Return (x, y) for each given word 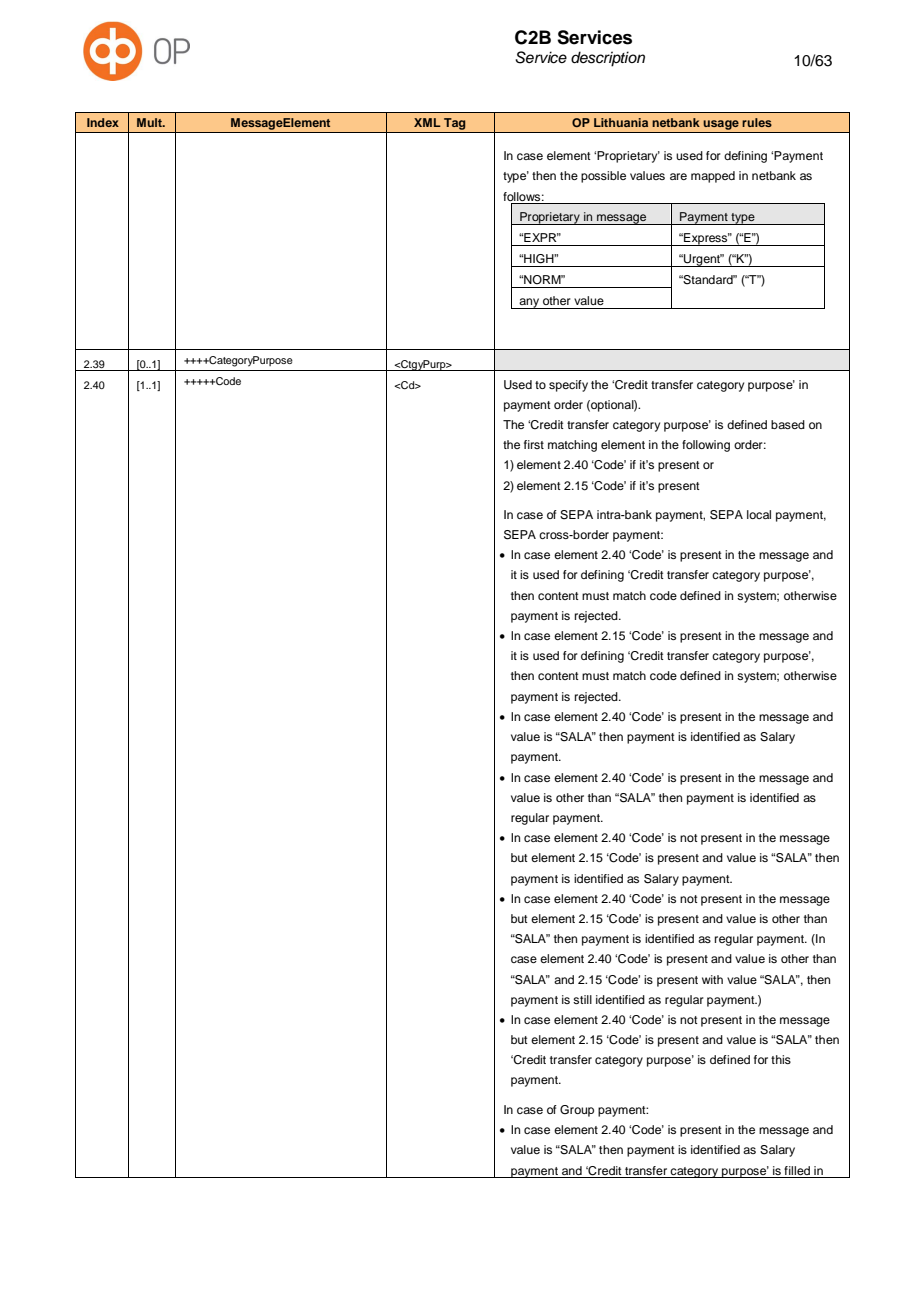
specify (568, 386)
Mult (150, 122)
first (534, 444)
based (788, 424)
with (712, 979)
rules (757, 122)
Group (577, 1111)
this (781, 1059)
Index (103, 122)
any (529, 303)
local (759, 514)
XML (427, 122)
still (582, 999)
